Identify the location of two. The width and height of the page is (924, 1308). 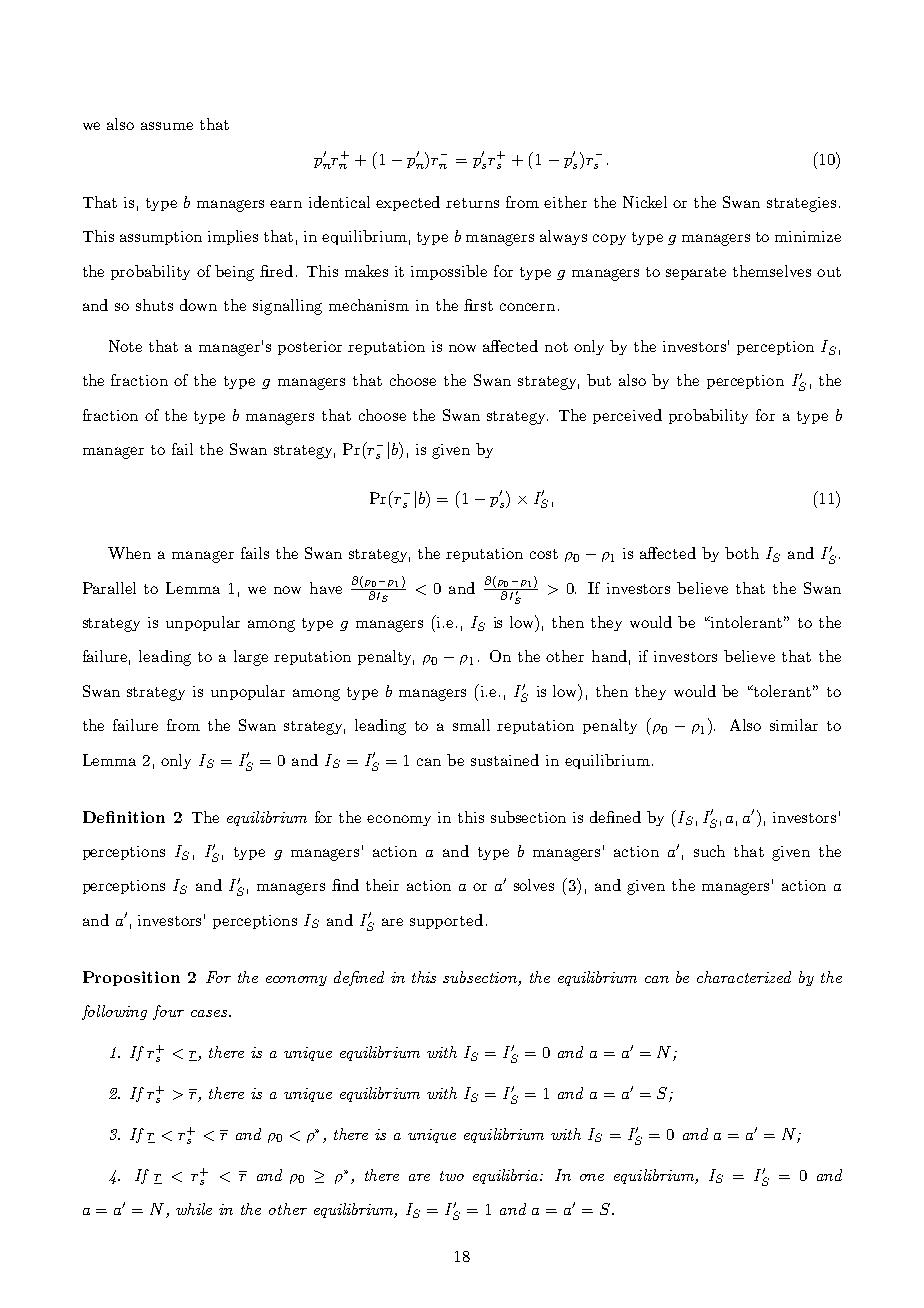
(452, 1176).
